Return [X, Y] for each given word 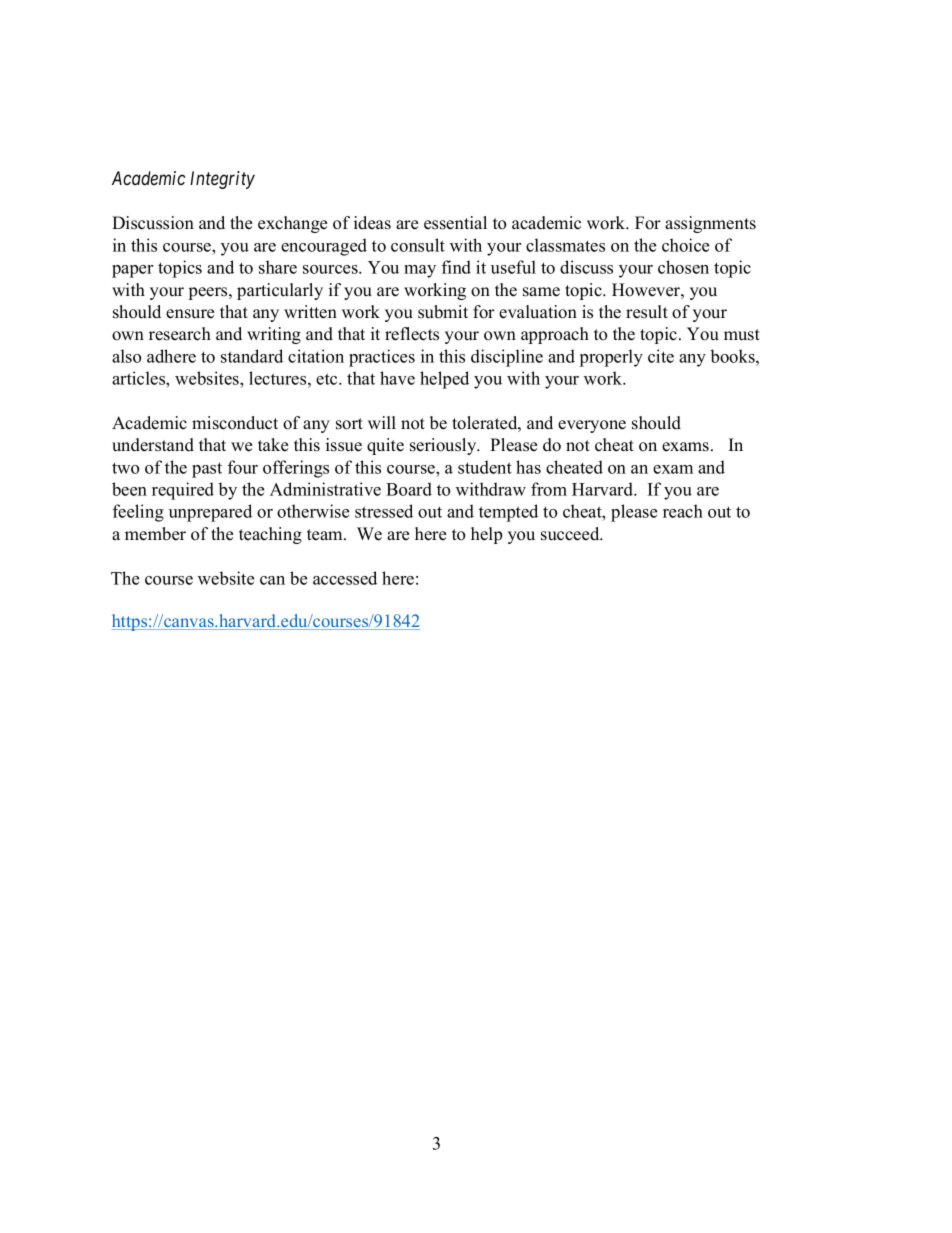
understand [153, 445]
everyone [592, 426]
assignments [710, 224]
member [155, 534]
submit [443, 312]
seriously [444, 446]
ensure [190, 314]
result [647, 312]
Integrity [222, 180]
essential [455, 223]
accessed [345, 578]
